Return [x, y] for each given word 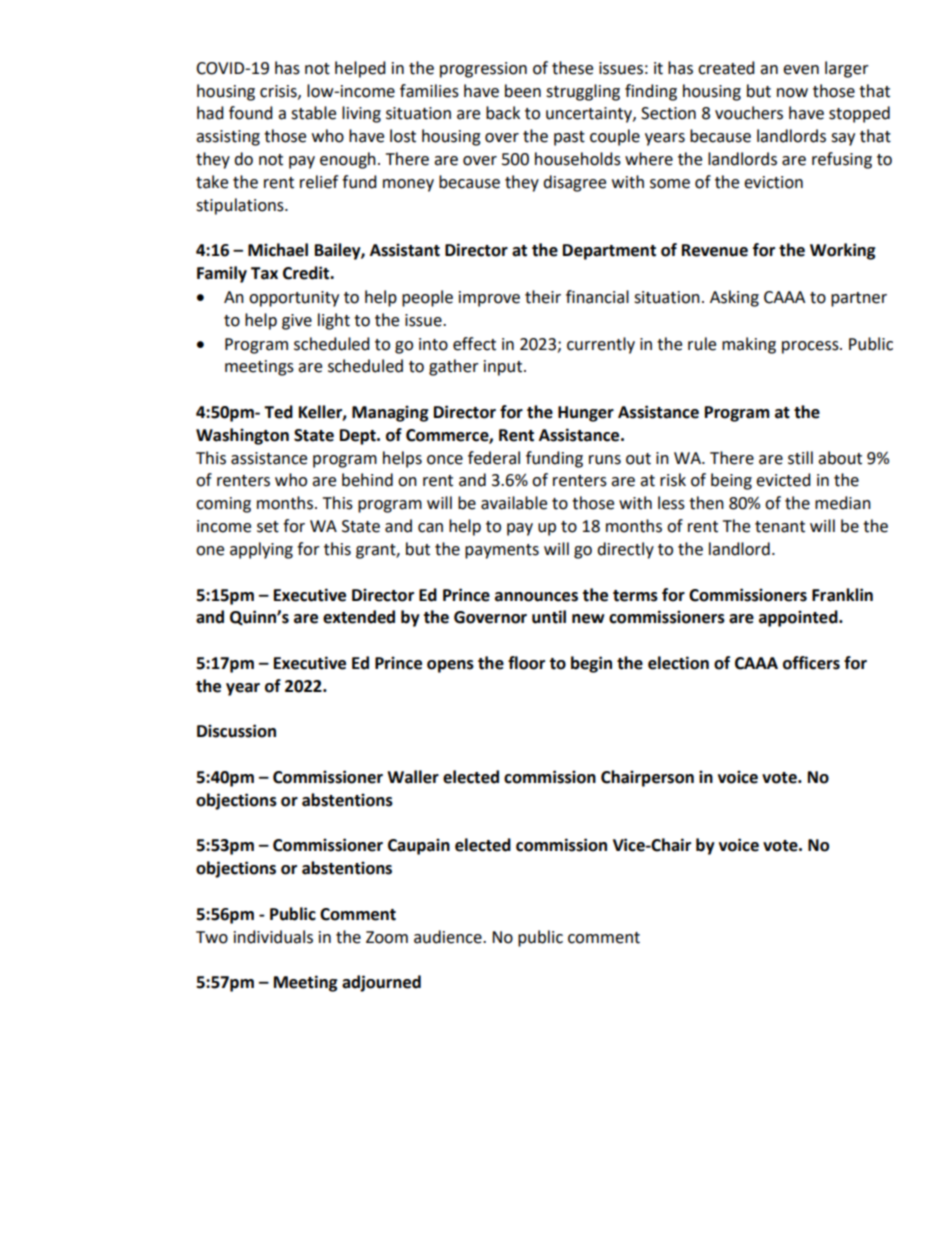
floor [526, 663]
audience [449, 937]
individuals [273, 937]
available [514, 503]
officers [811, 663]
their [543, 297]
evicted [783, 480]
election [678, 663]
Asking [734, 298]
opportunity [294, 299]
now [792, 93]
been [523, 91]
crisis [279, 92]
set [268, 527]
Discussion [236, 731]
